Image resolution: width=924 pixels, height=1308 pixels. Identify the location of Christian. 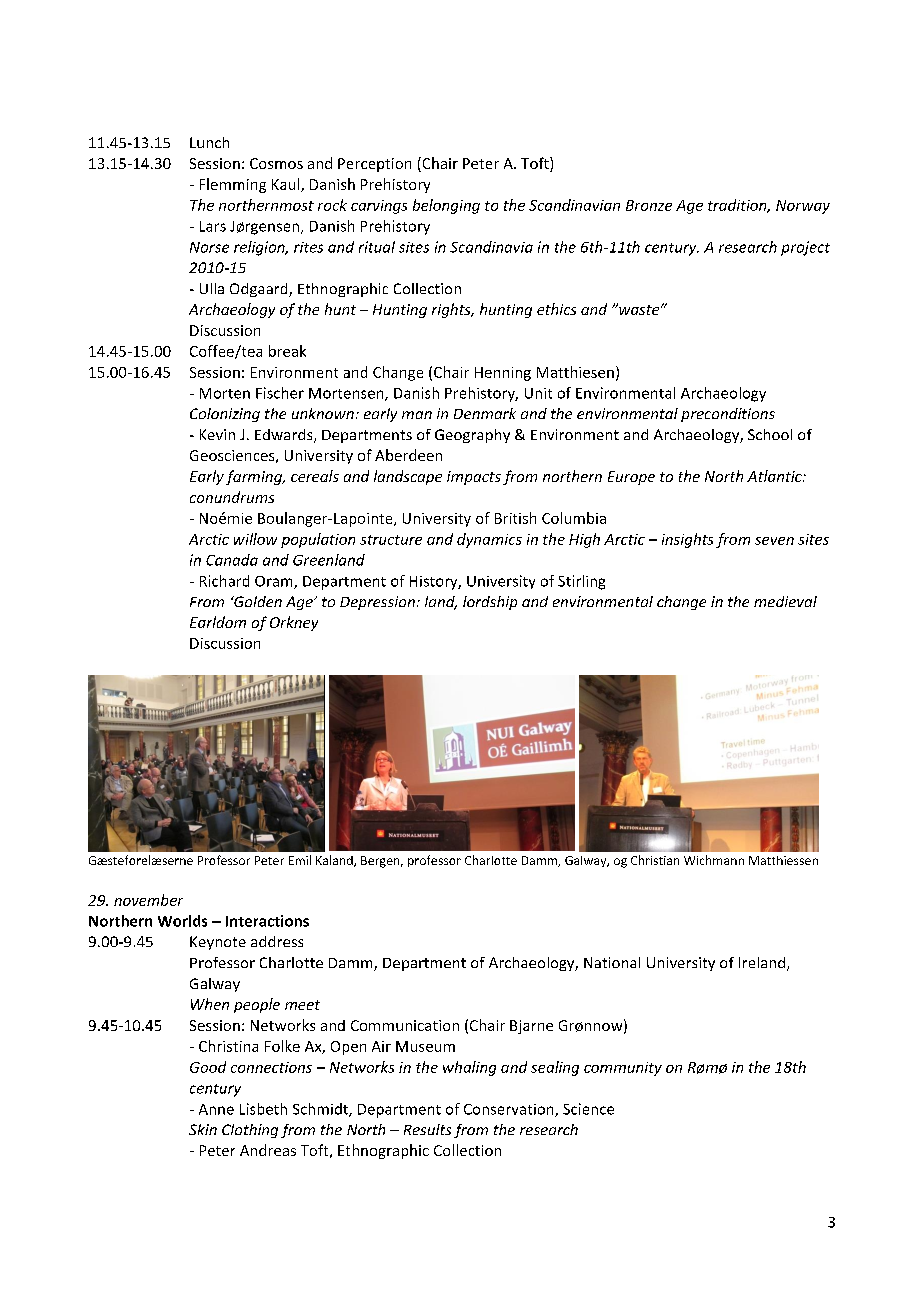
(655, 860).
